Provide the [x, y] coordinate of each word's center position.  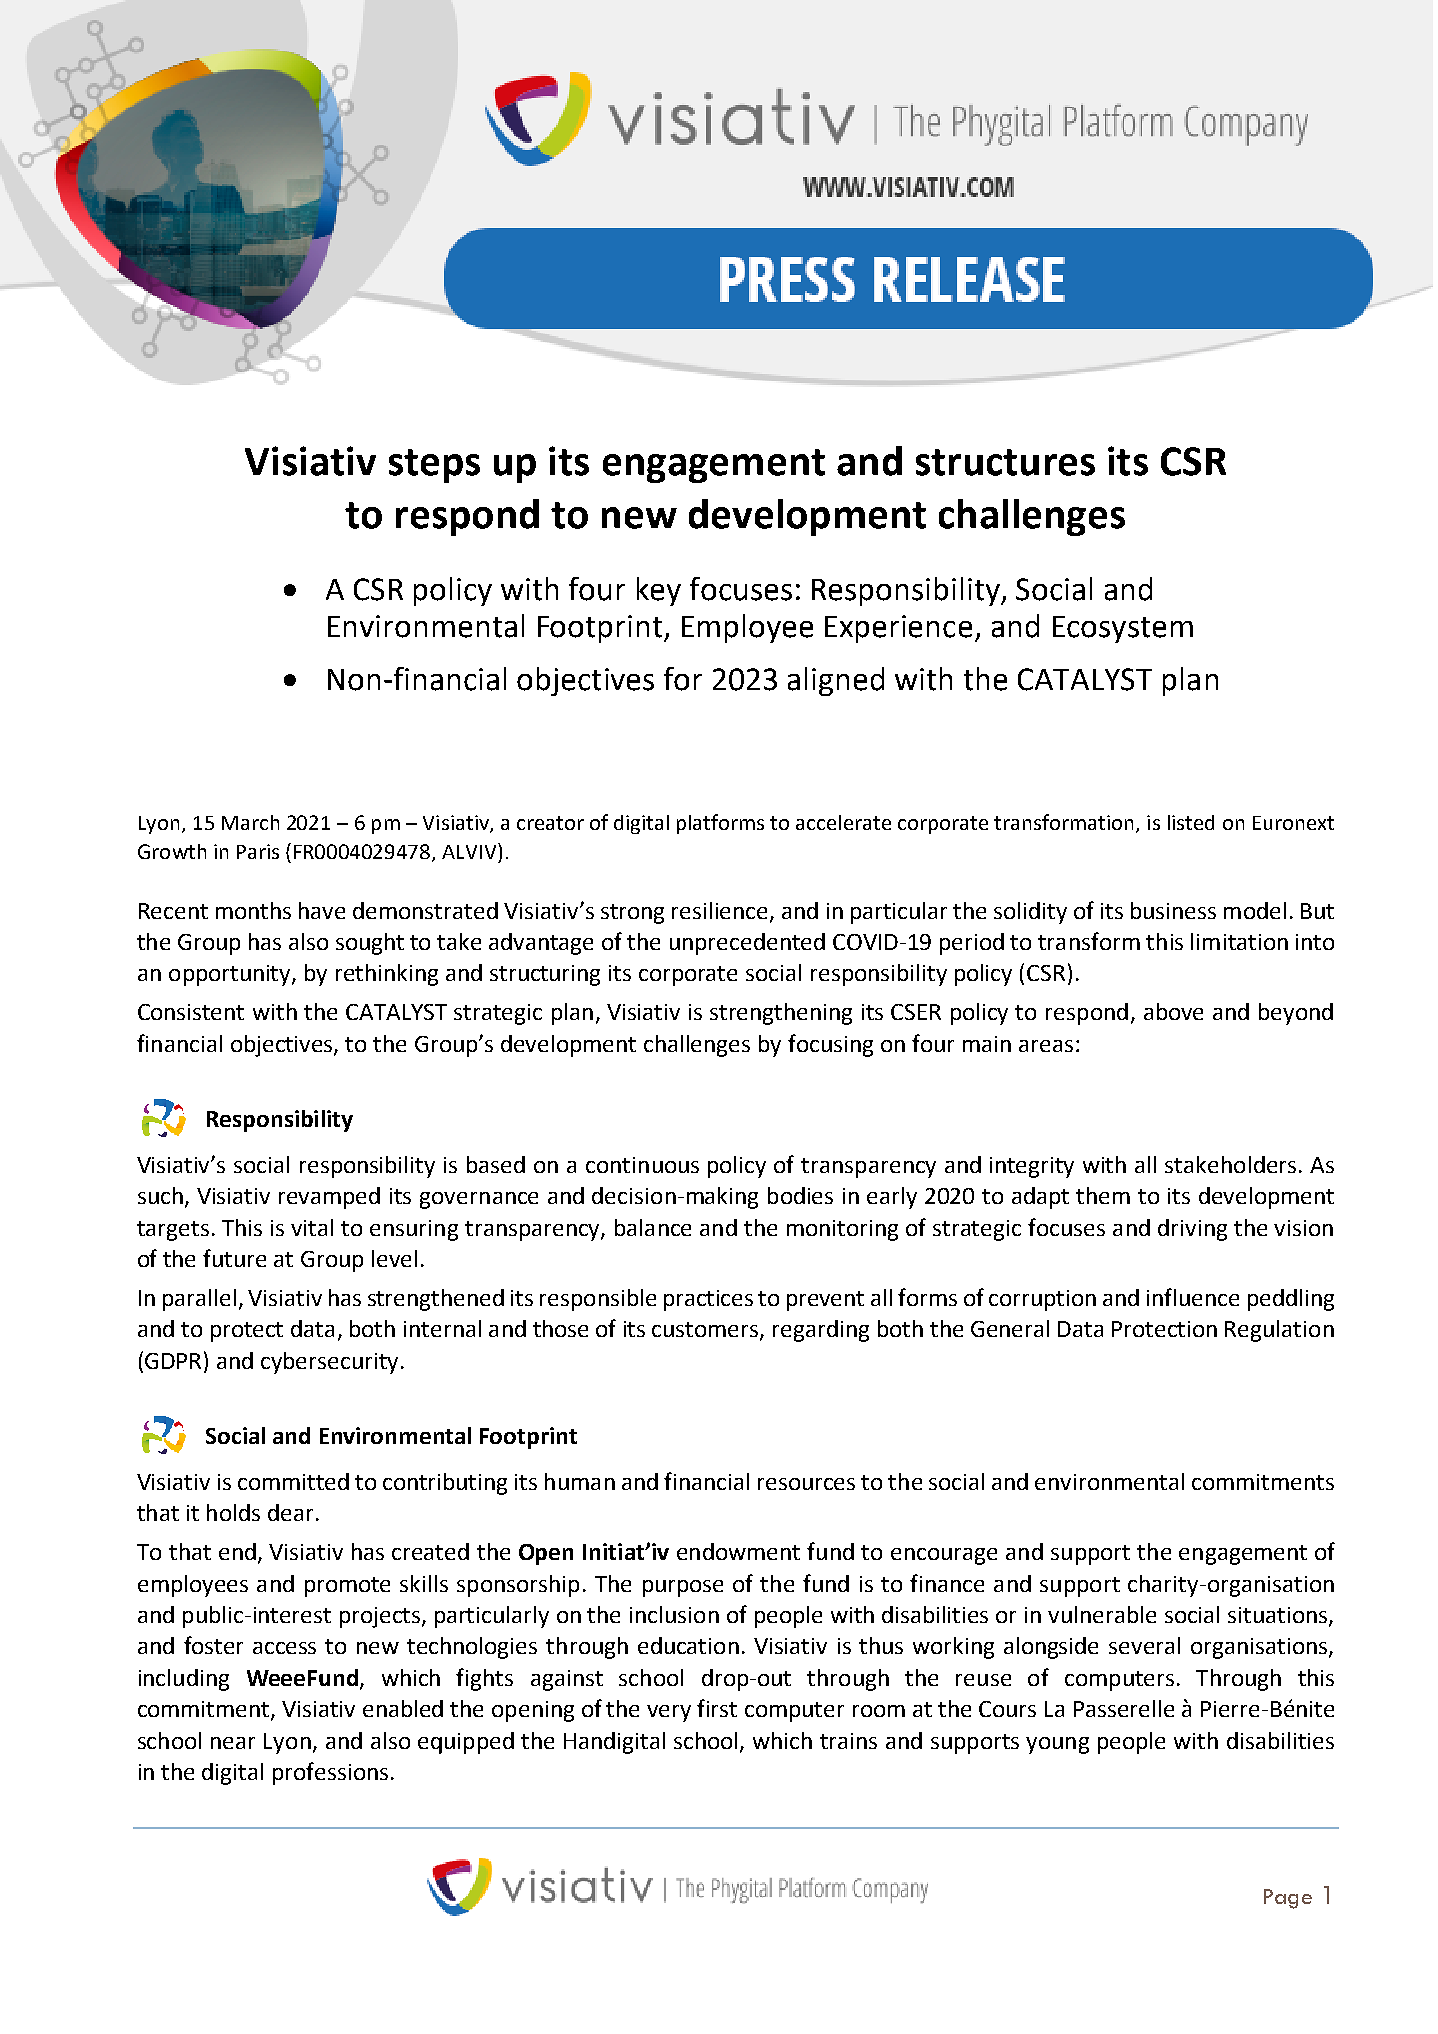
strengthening [781, 1014]
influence [1193, 1297]
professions [330, 1773]
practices [708, 1300]
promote [347, 1587]
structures [1005, 462]
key [659, 591]
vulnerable [1102, 1614]
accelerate [843, 822]
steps [434, 466]
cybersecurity [329, 1363]
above [1173, 1011]
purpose [683, 1588]
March [250, 822]
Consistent [191, 1012]
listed [1191, 822]
